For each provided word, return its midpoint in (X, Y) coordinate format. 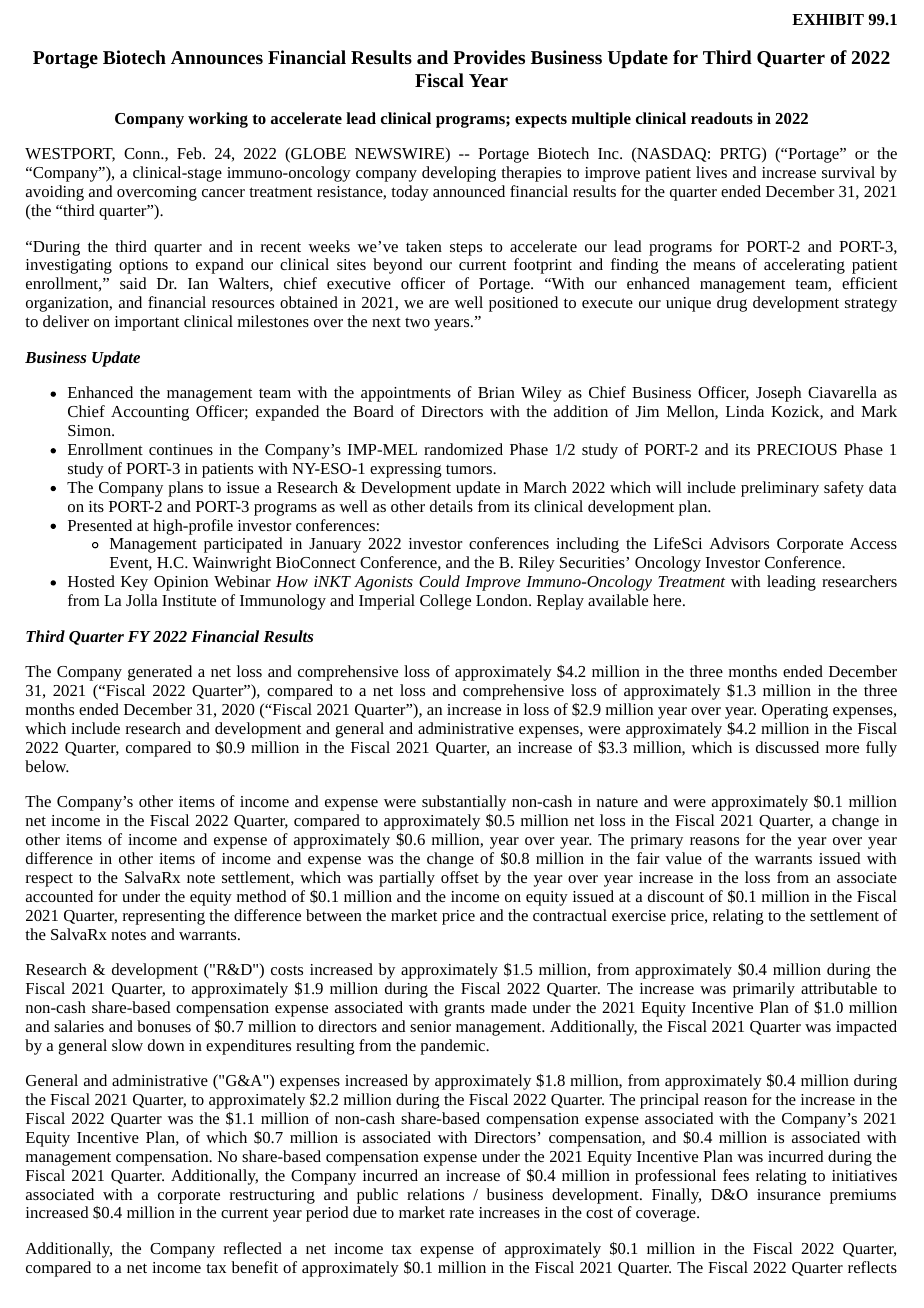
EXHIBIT (828, 19)
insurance (789, 1194)
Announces (217, 57)
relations (435, 1194)
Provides (489, 57)
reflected (253, 1248)
